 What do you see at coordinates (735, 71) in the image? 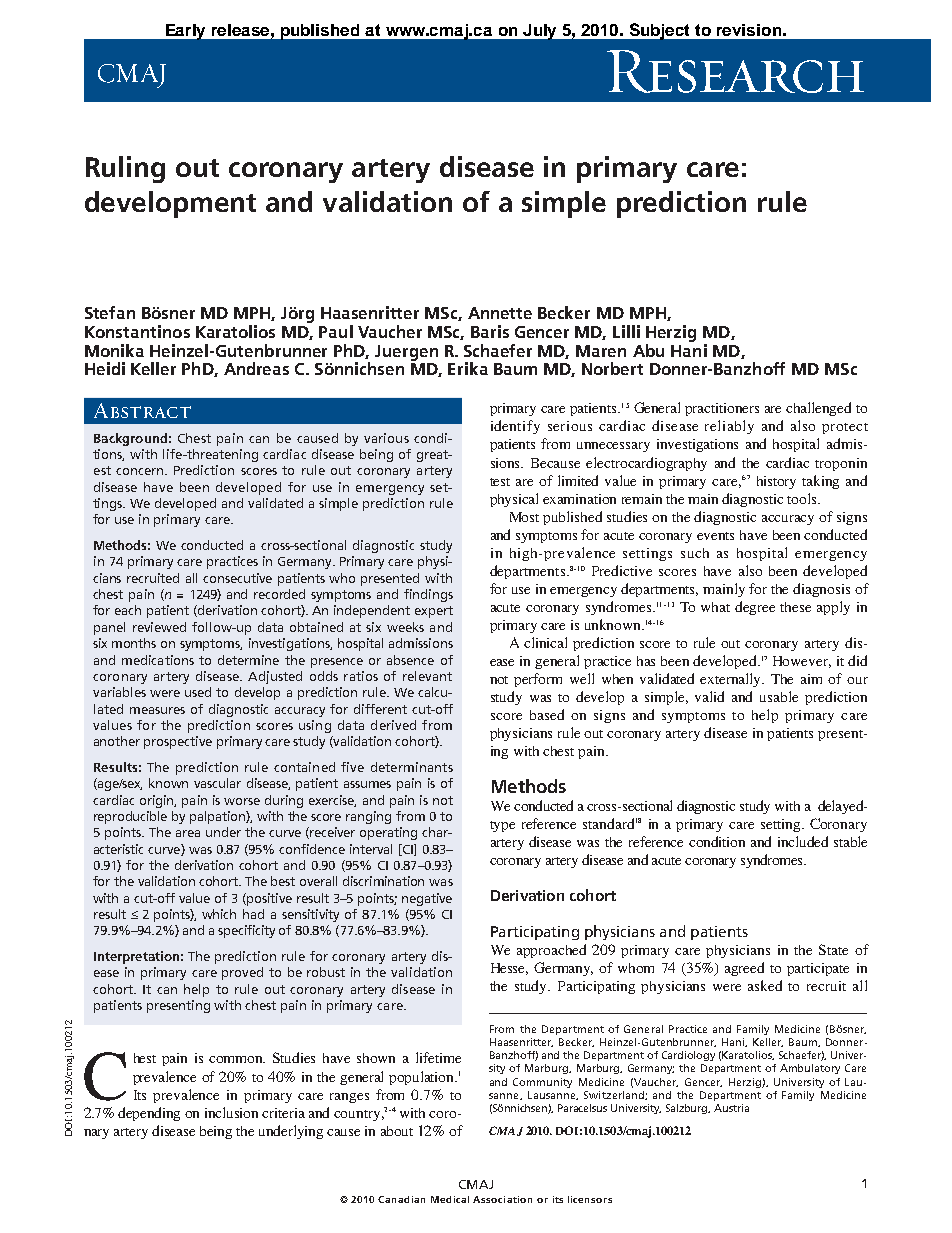
I see `Research` at bounding box center [735, 71].
